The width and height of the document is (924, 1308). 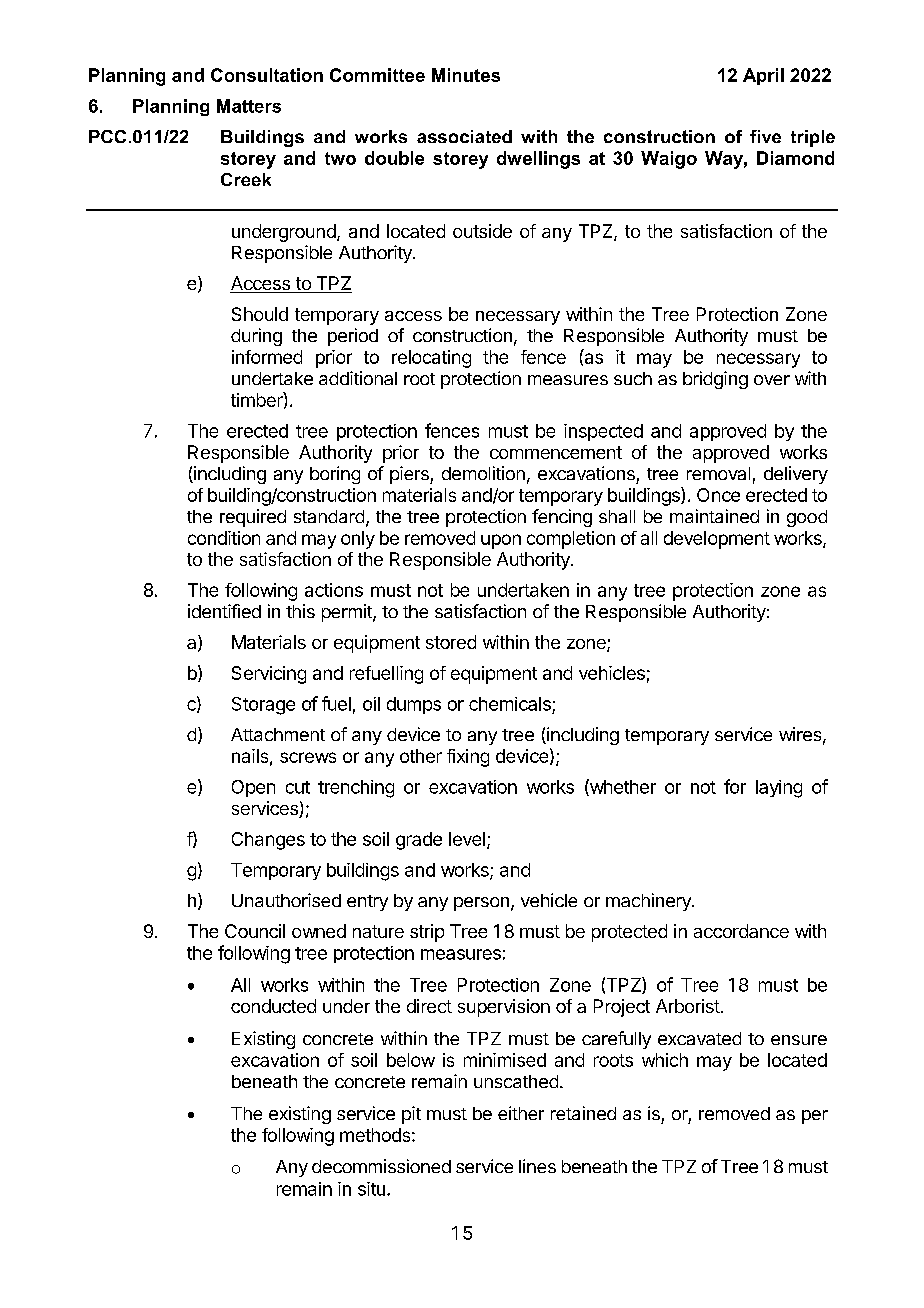 What do you see at coordinates (467, 839) in the document?
I see `level` at bounding box center [467, 839].
